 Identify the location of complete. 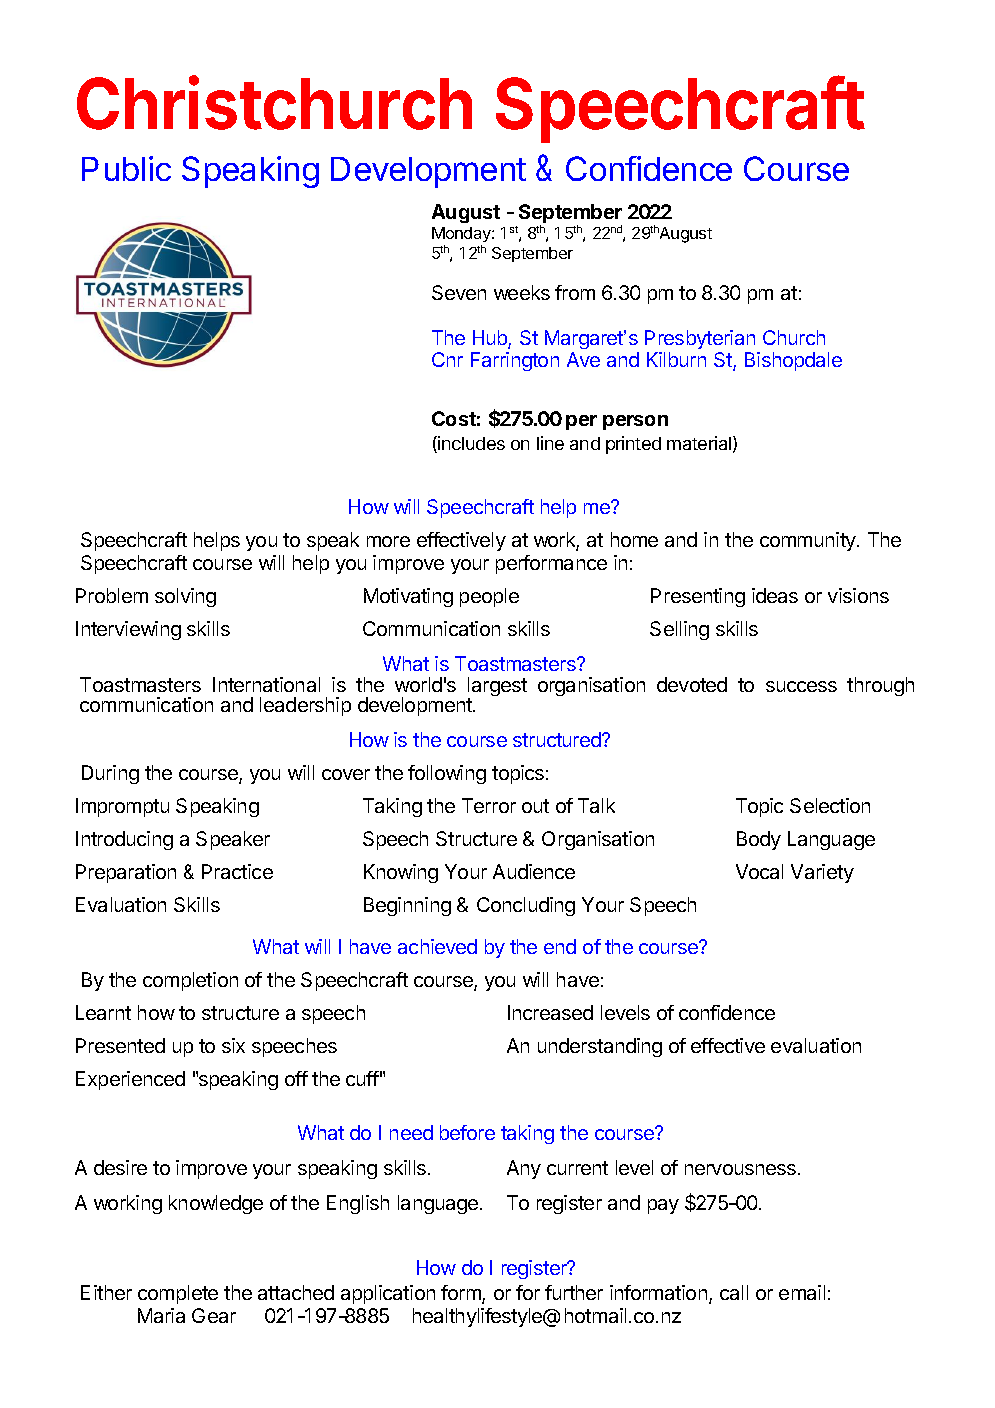
(178, 1294).
